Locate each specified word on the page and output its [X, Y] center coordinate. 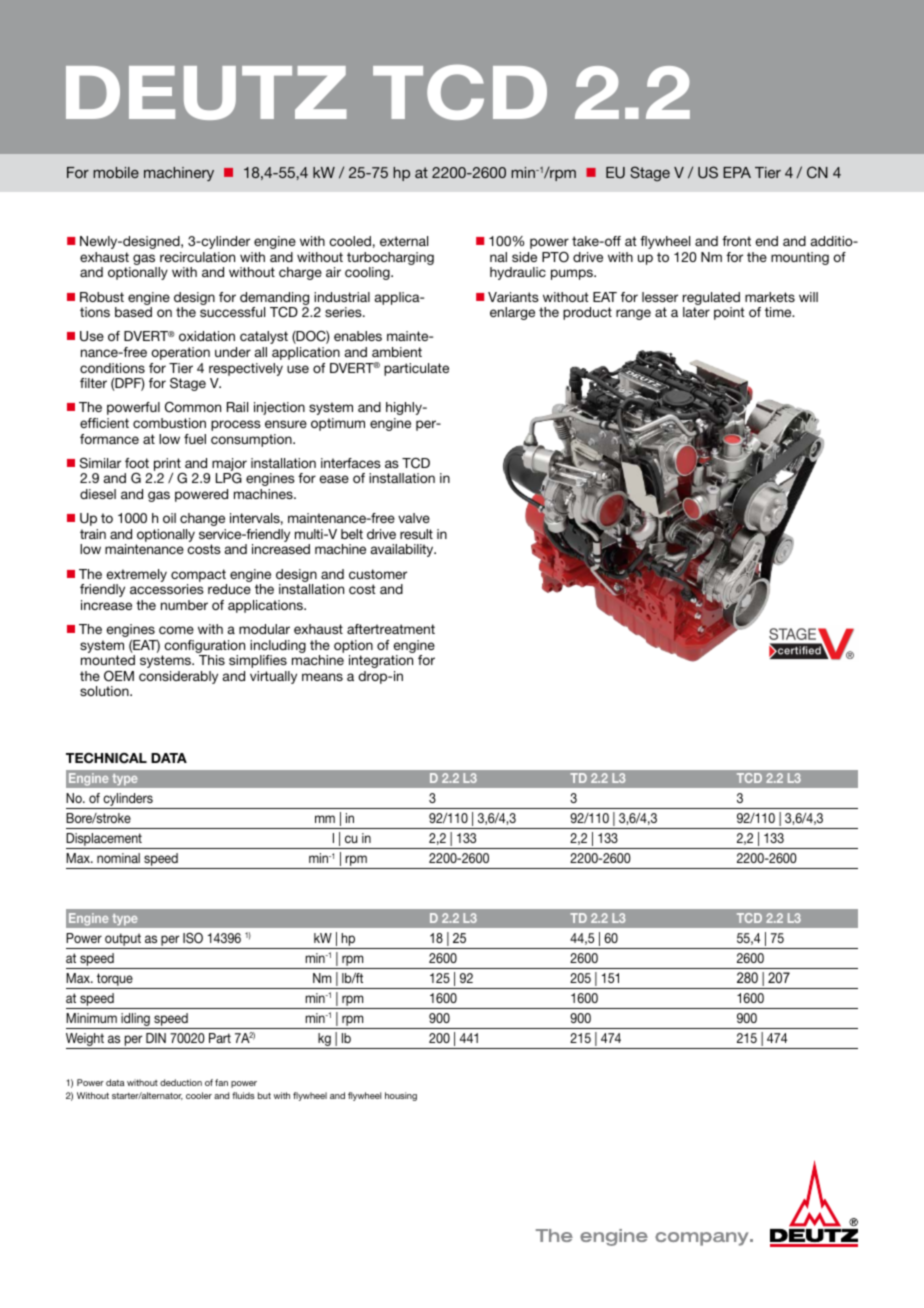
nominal [118, 858]
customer [378, 574]
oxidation [207, 336]
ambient [397, 352]
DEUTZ [206, 93]
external [404, 241]
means [322, 677]
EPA [737, 172]
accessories [167, 589]
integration [381, 661]
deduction [181, 1082]
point [729, 313]
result [416, 534]
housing [401, 1096]
